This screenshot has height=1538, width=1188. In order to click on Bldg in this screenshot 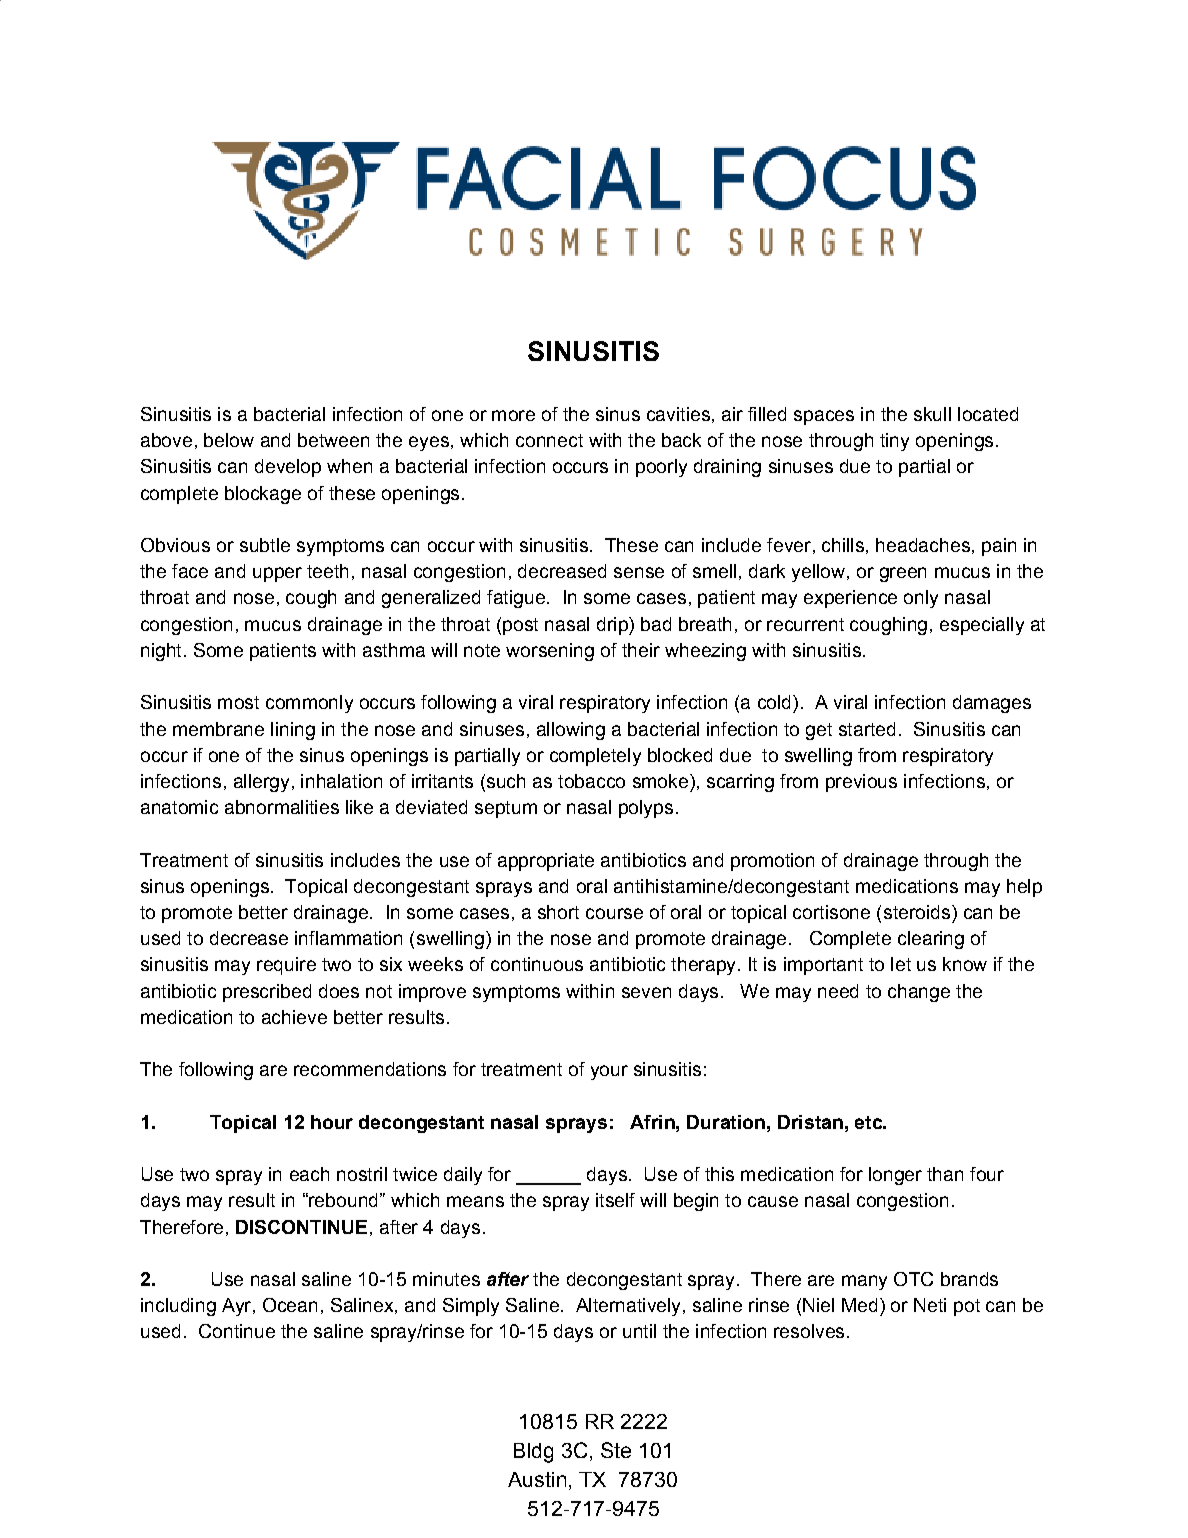, I will do `click(533, 1453)`.
